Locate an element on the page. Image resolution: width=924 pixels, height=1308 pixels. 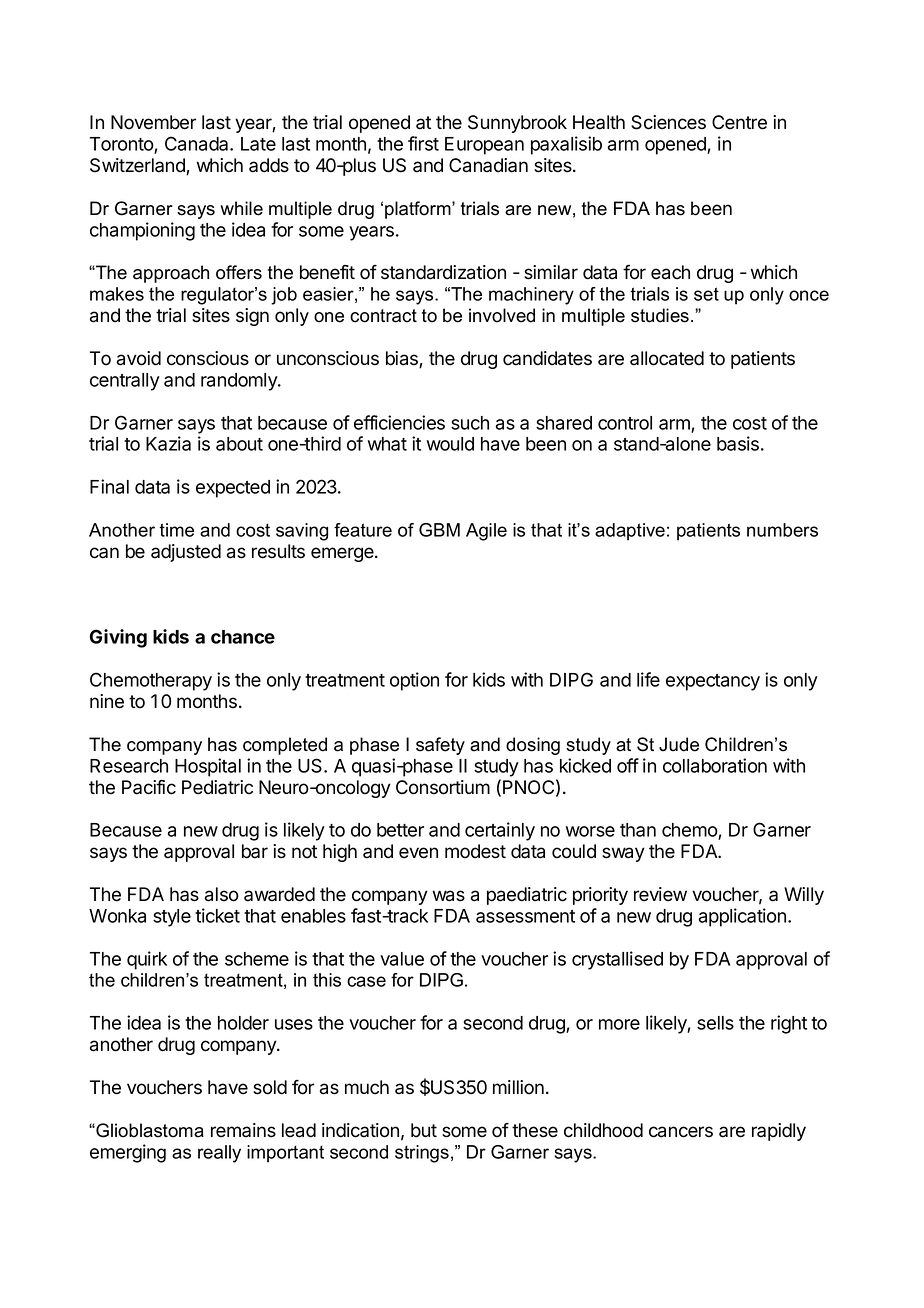
expected is located at coordinates (233, 489).
